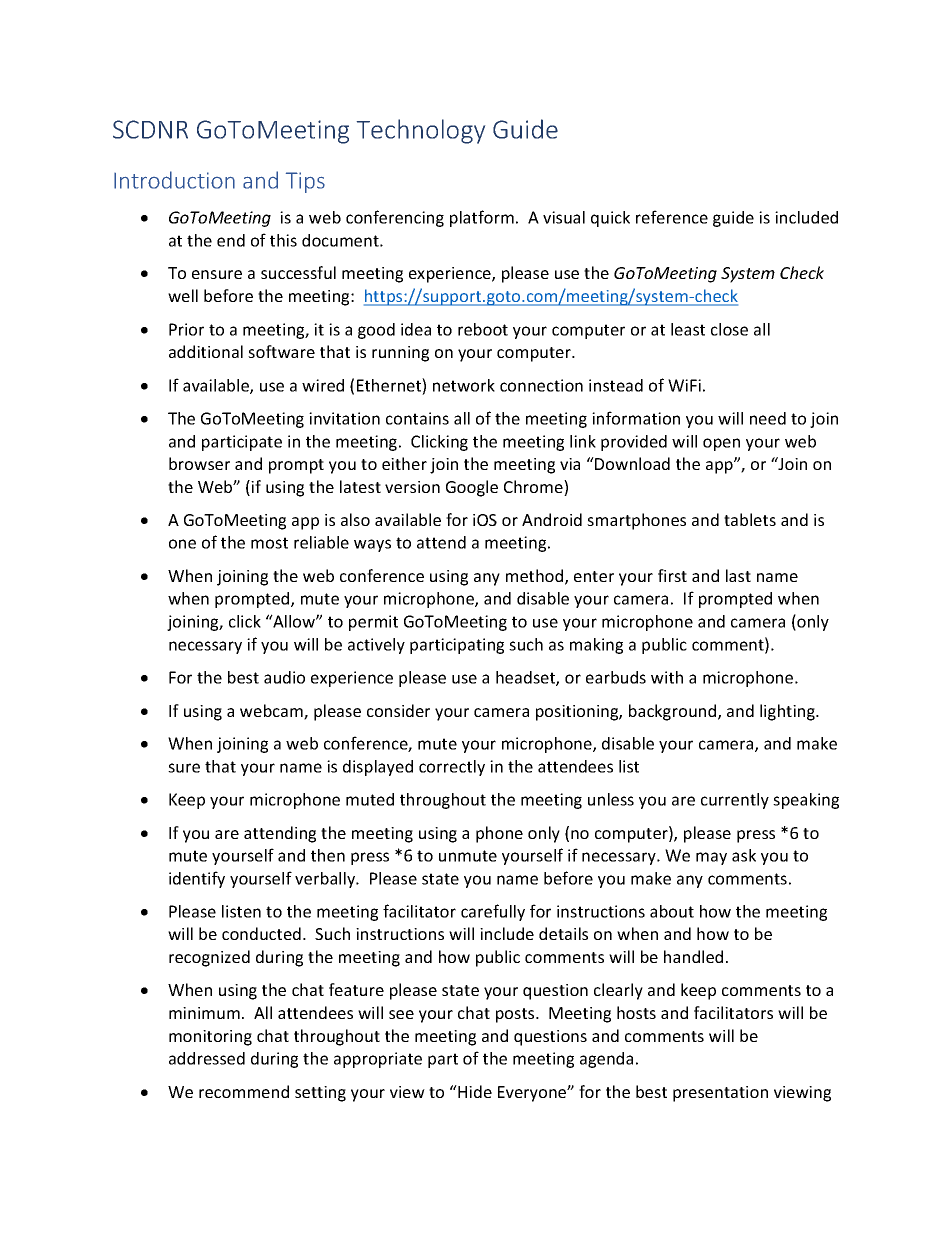 The image size is (952, 1233). I want to click on webcam, so click(272, 712).
